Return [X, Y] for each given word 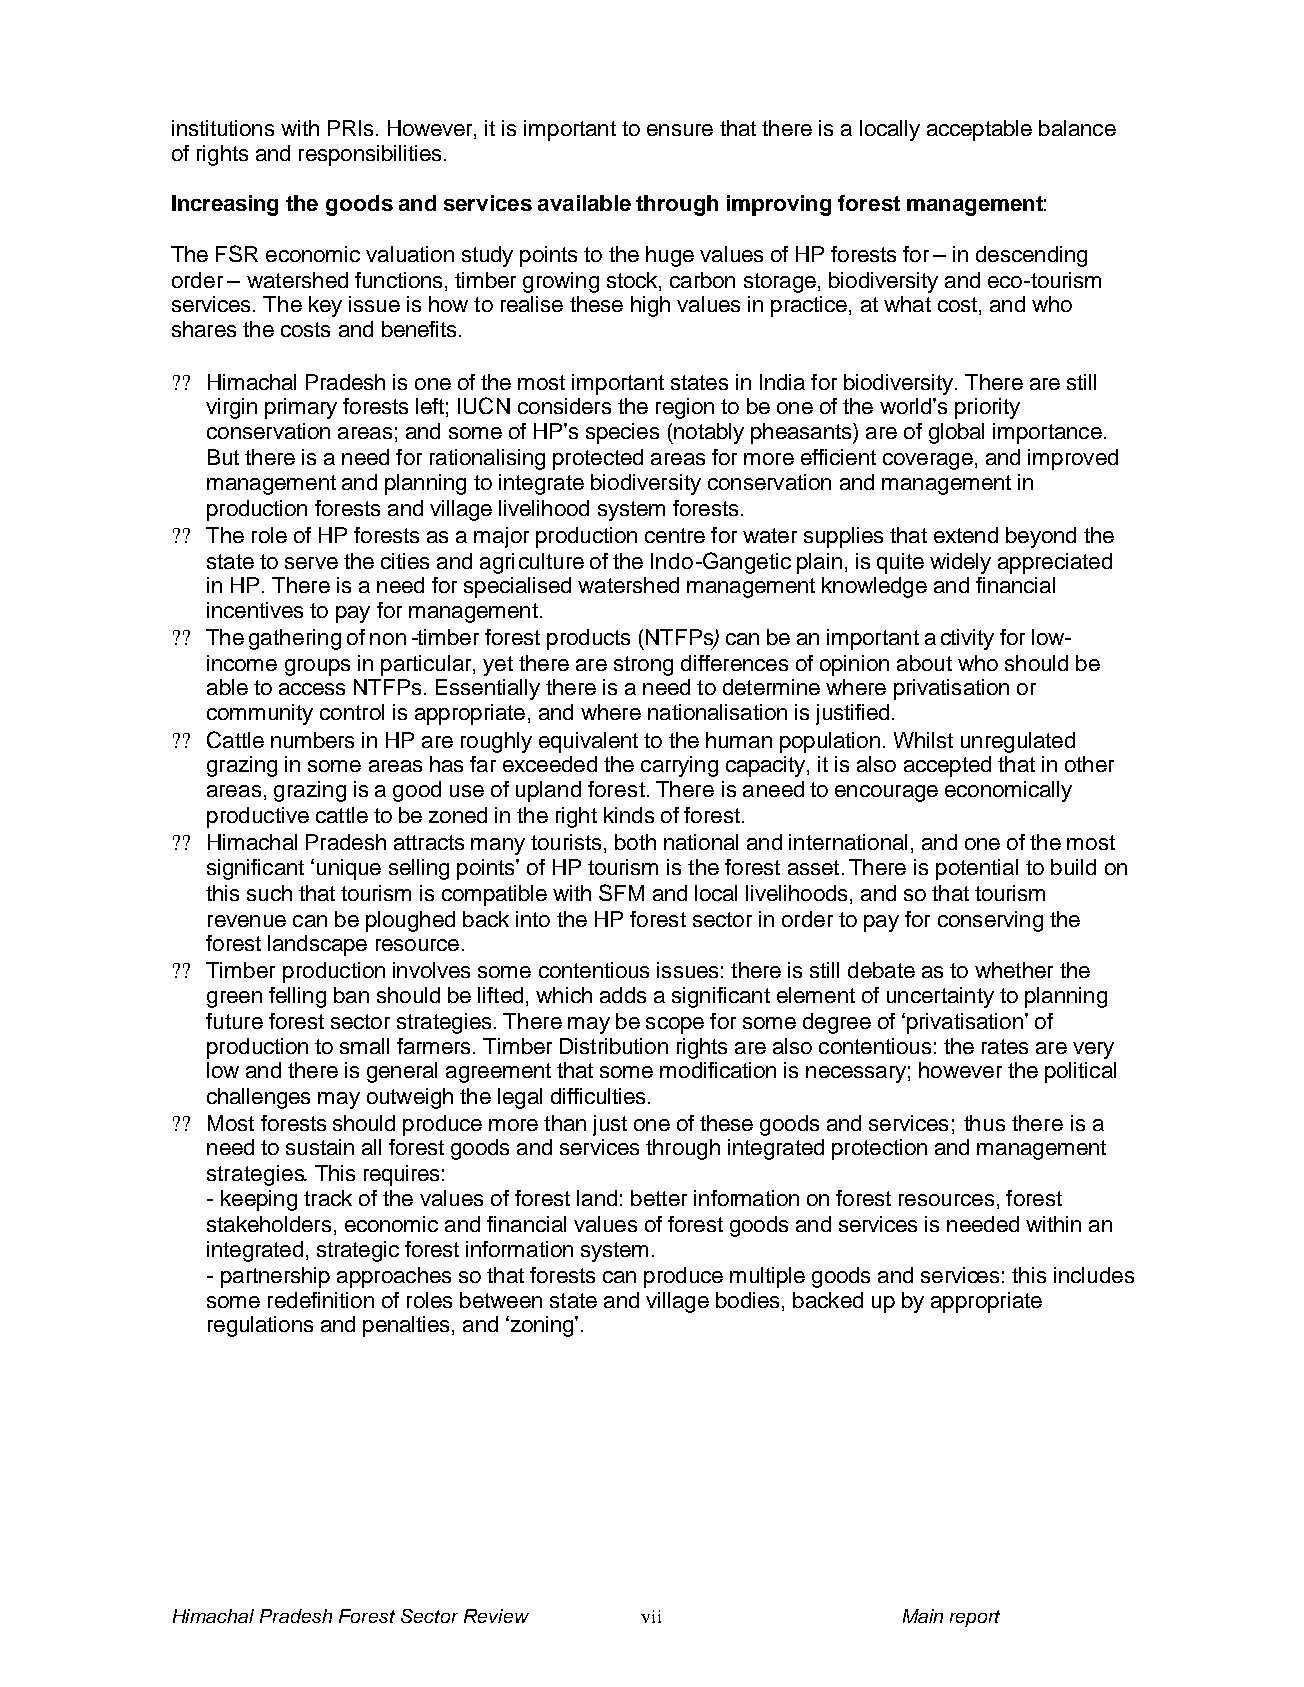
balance [1077, 128]
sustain [320, 1147]
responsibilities [370, 155]
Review [496, 1616]
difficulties [598, 1096]
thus [984, 1123]
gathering [295, 639]
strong [643, 666]
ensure [680, 130]
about [924, 663]
